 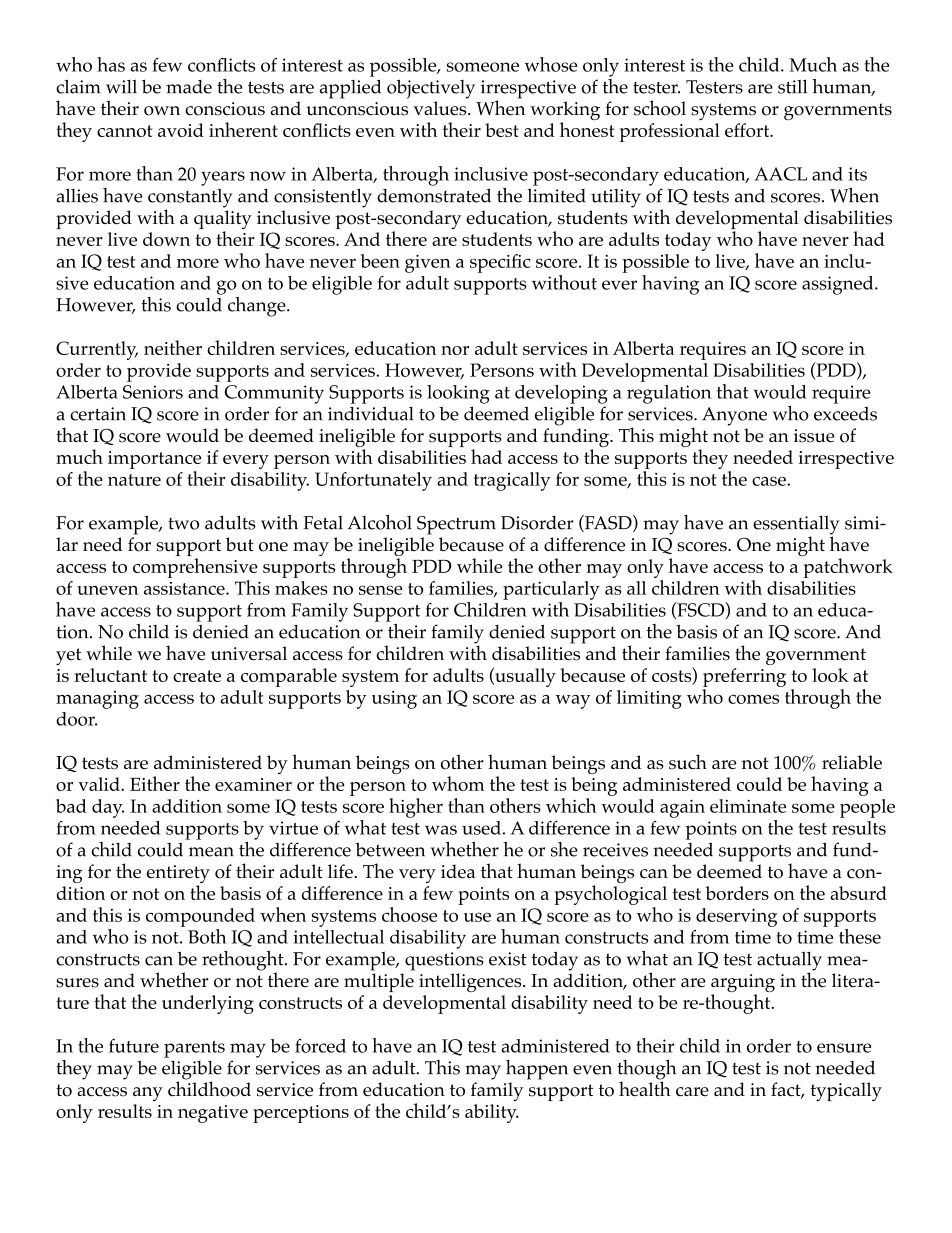 What do you see at coordinates (848, 568) in the image?
I see `patchwork` at bounding box center [848, 568].
